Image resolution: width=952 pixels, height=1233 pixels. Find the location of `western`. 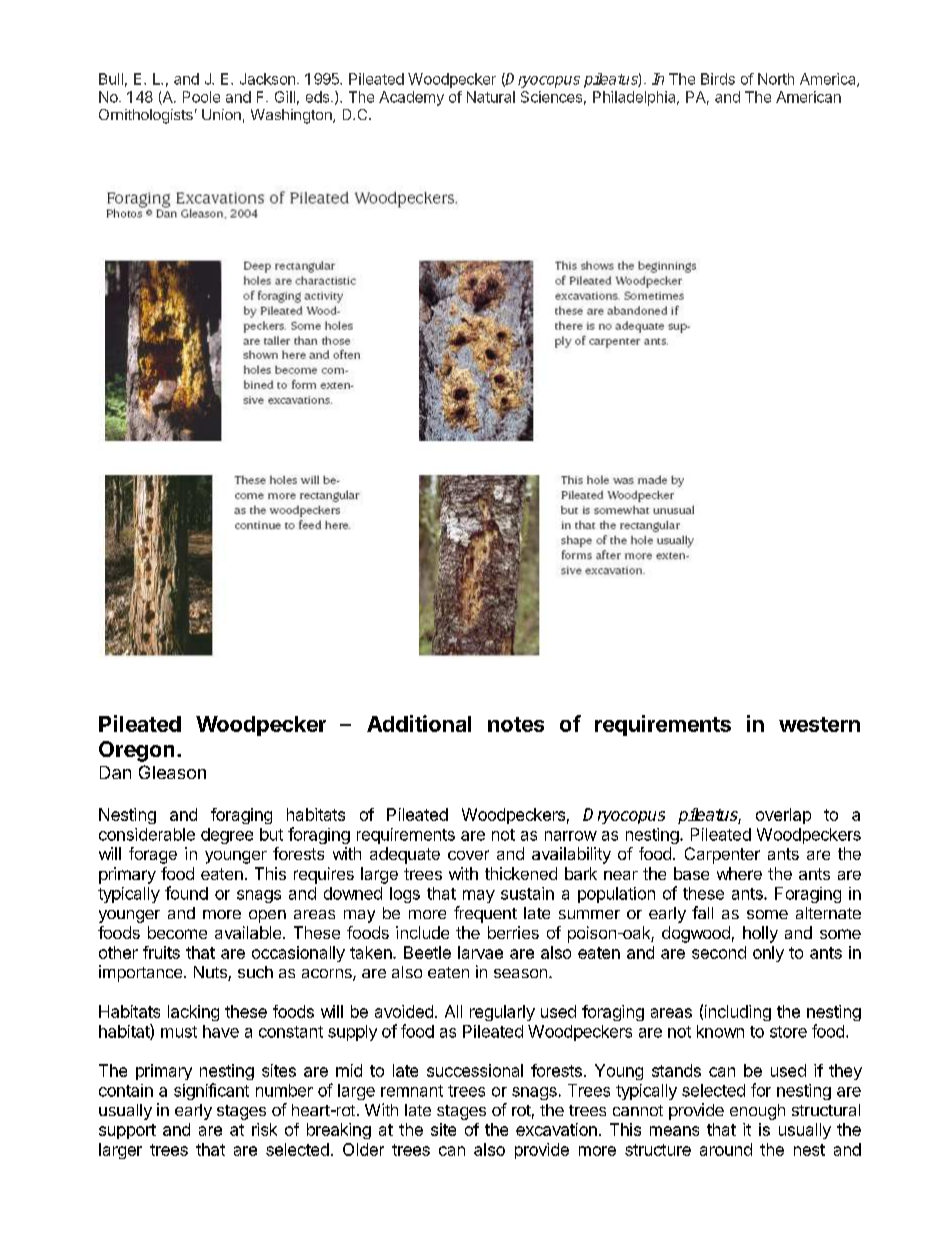

western is located at coordinates (819, 724).
